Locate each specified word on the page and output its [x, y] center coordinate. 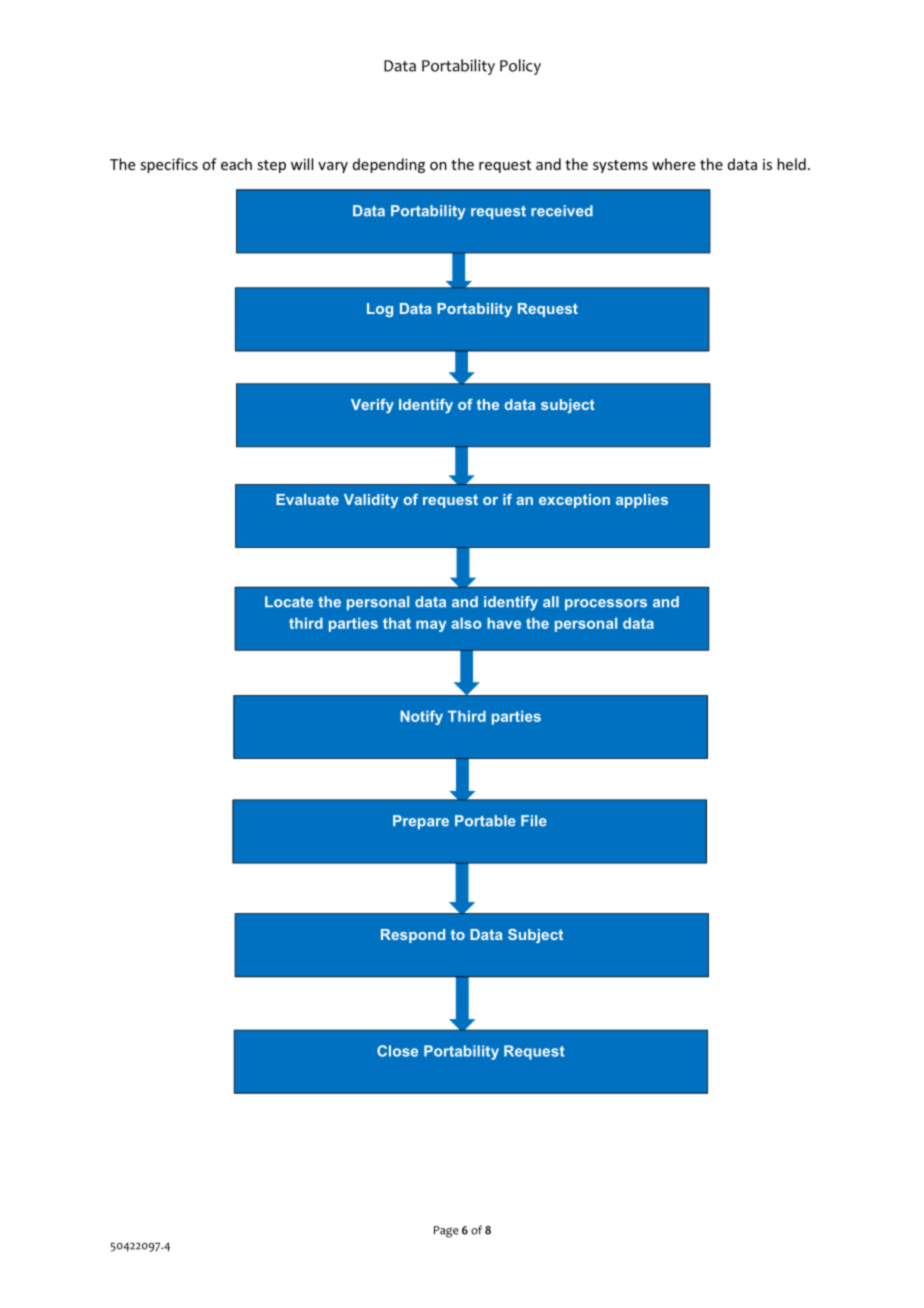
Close [397, 1051]
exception [574, 501]
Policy [520, 67]
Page [446, 1232]
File [534, 821]
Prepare [421, 822]
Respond [413, 936]
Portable [485, 821]
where [673, 164]
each [236, 164]
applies [642, 501]
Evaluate [307, 499]
